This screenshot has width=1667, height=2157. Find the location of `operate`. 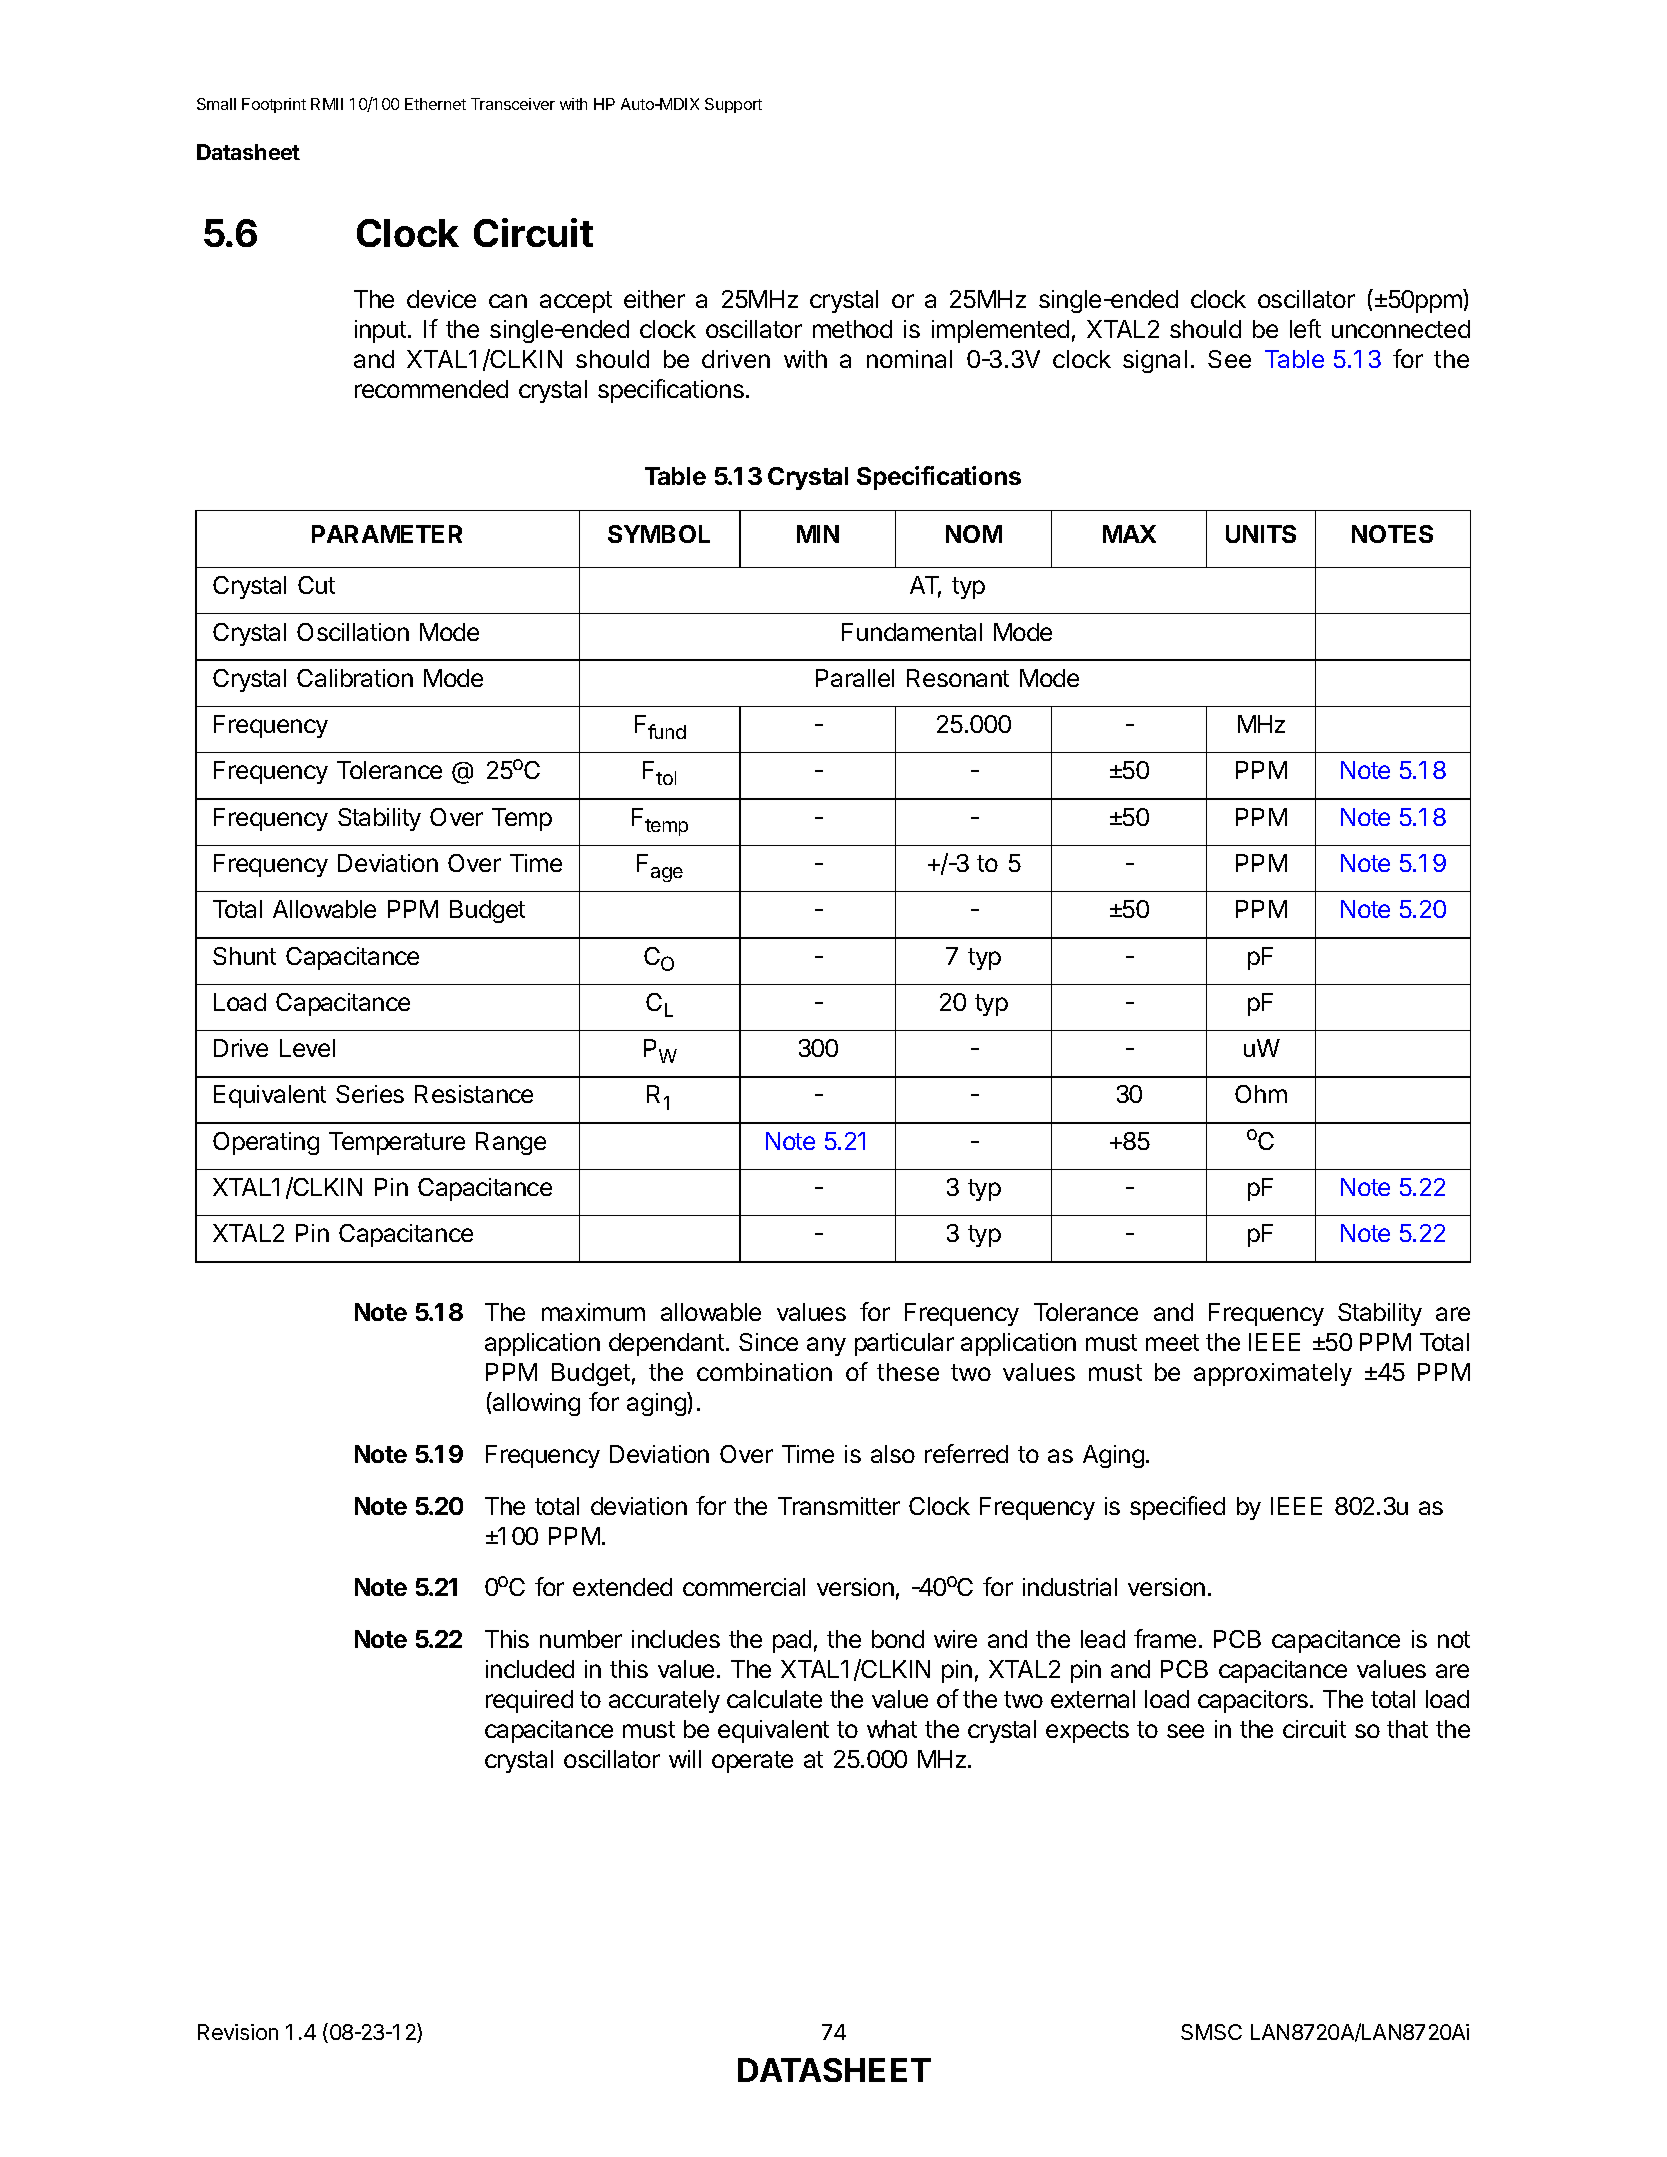

operate is located at coordinates (752, 1762).
